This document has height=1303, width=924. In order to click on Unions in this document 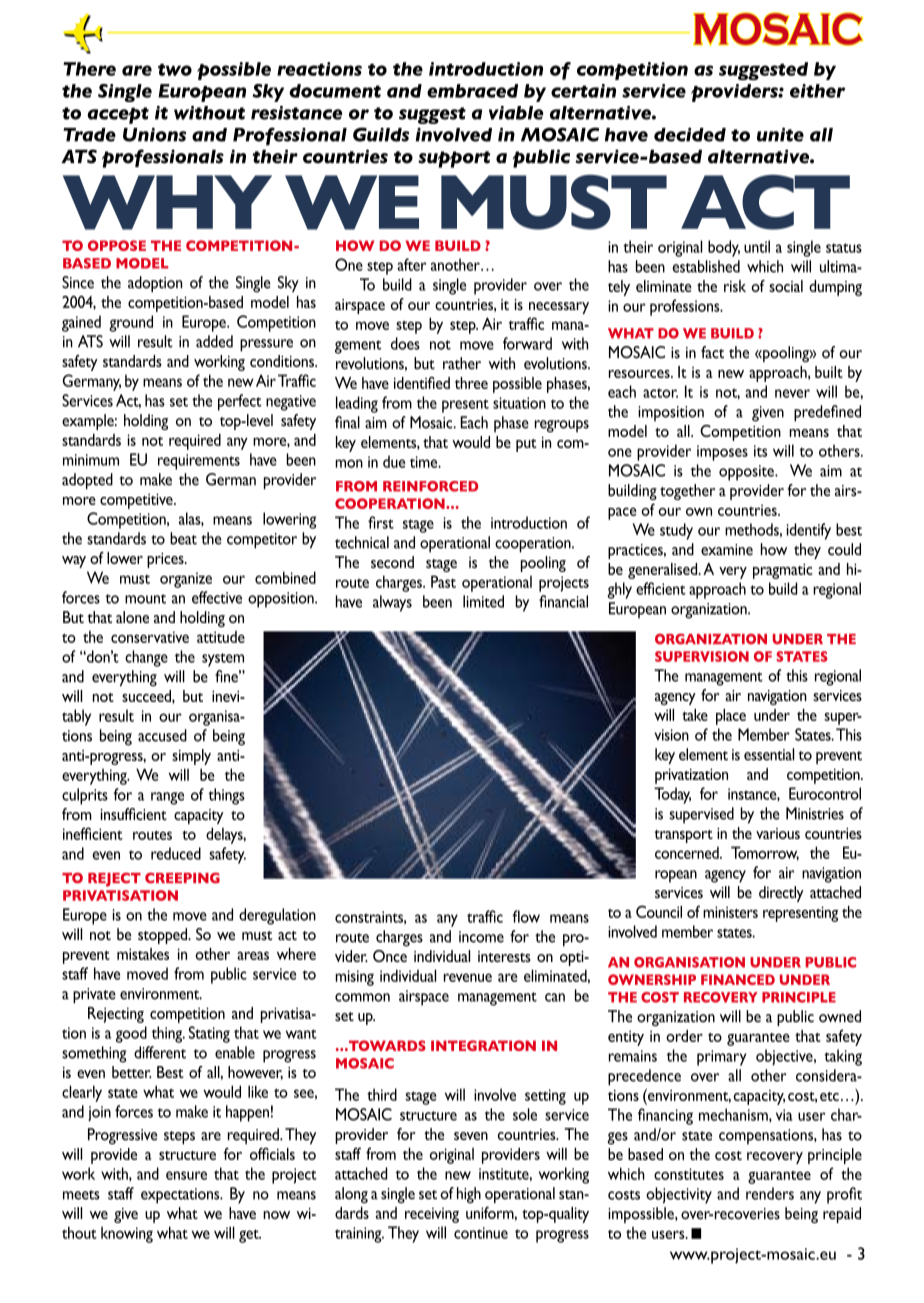, I will do `click(154, 134)`.
